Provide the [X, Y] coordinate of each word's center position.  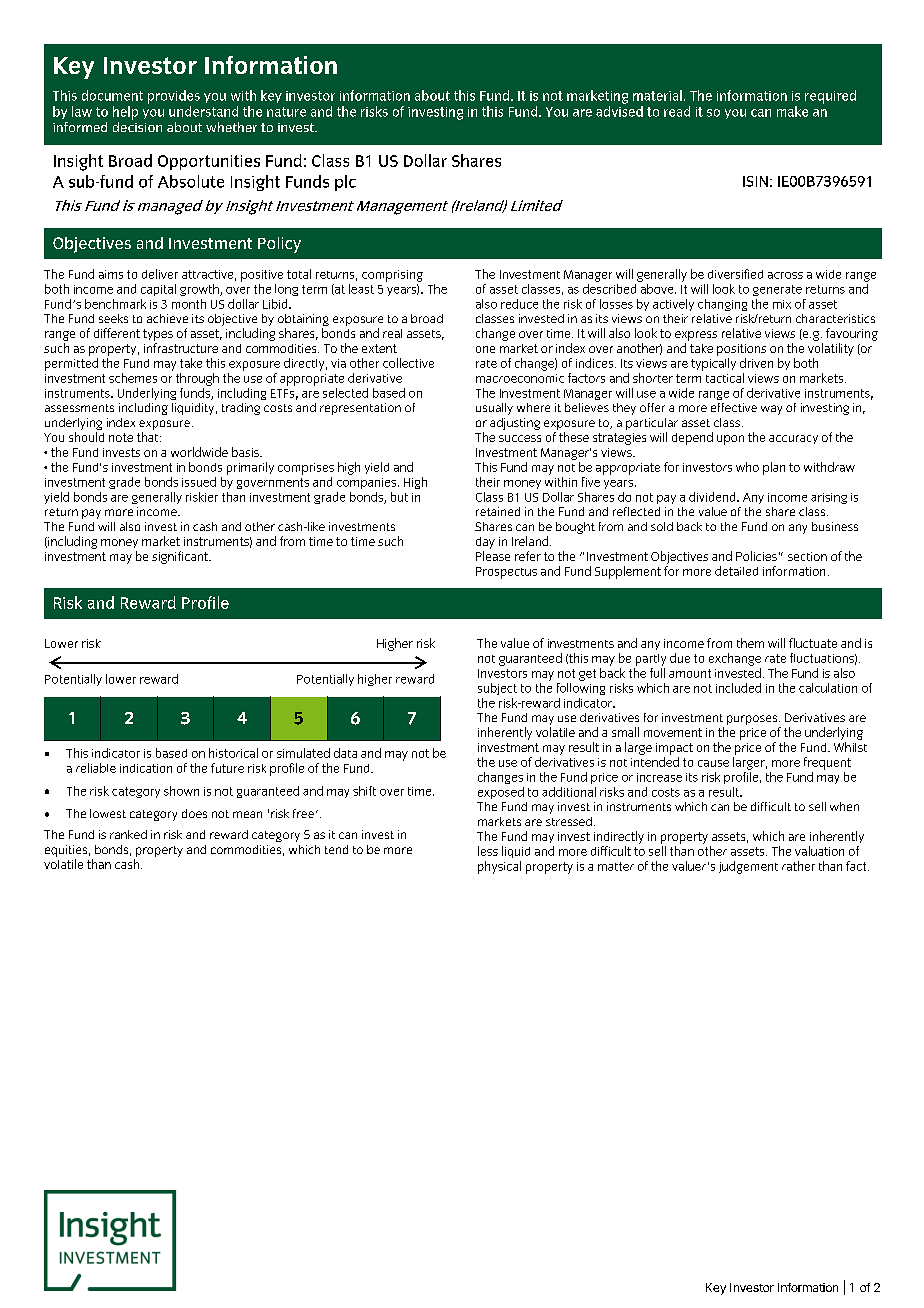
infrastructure [181, 348]
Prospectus [506, 573]
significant [181, 557]
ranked [128, 834]
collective [408, 363]
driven [756, 363]
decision [137, 127]
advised [619, 111]
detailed [736, 571]
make [792, 111]
